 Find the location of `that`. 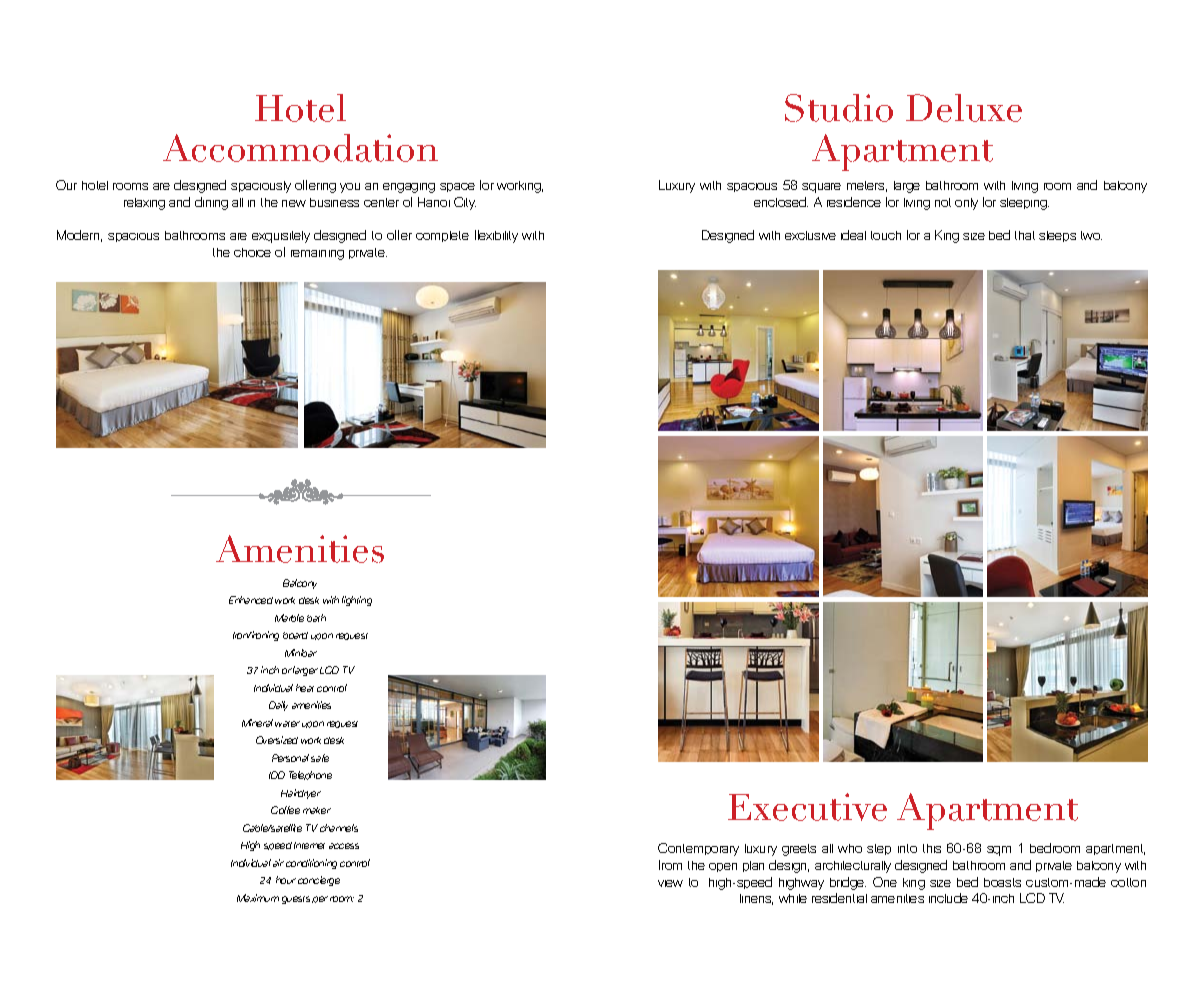

that is located at coordinates (1025, 235).
